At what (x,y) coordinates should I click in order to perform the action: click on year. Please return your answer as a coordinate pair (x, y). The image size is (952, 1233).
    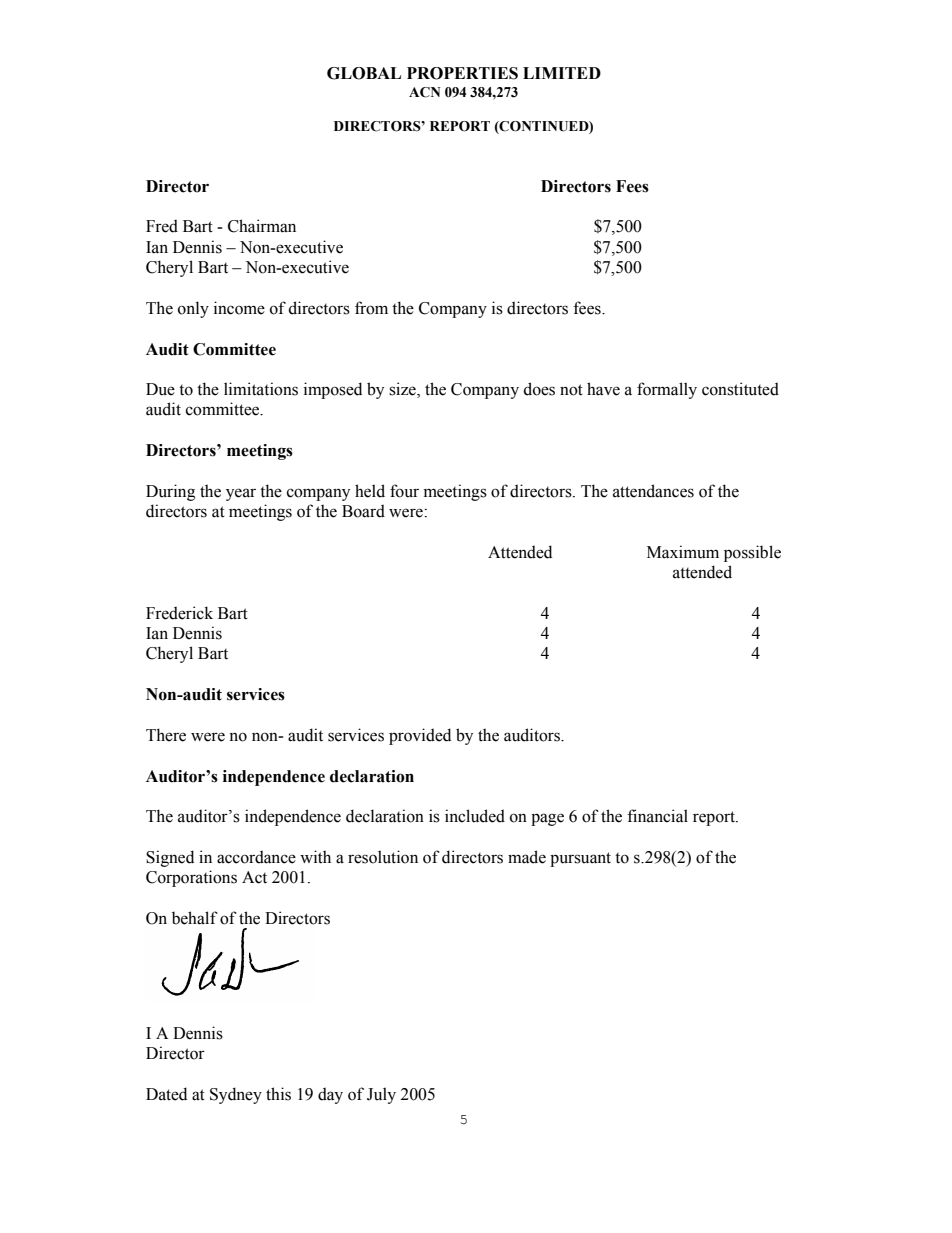
    Looking at the image, I should click on (241, 494).
